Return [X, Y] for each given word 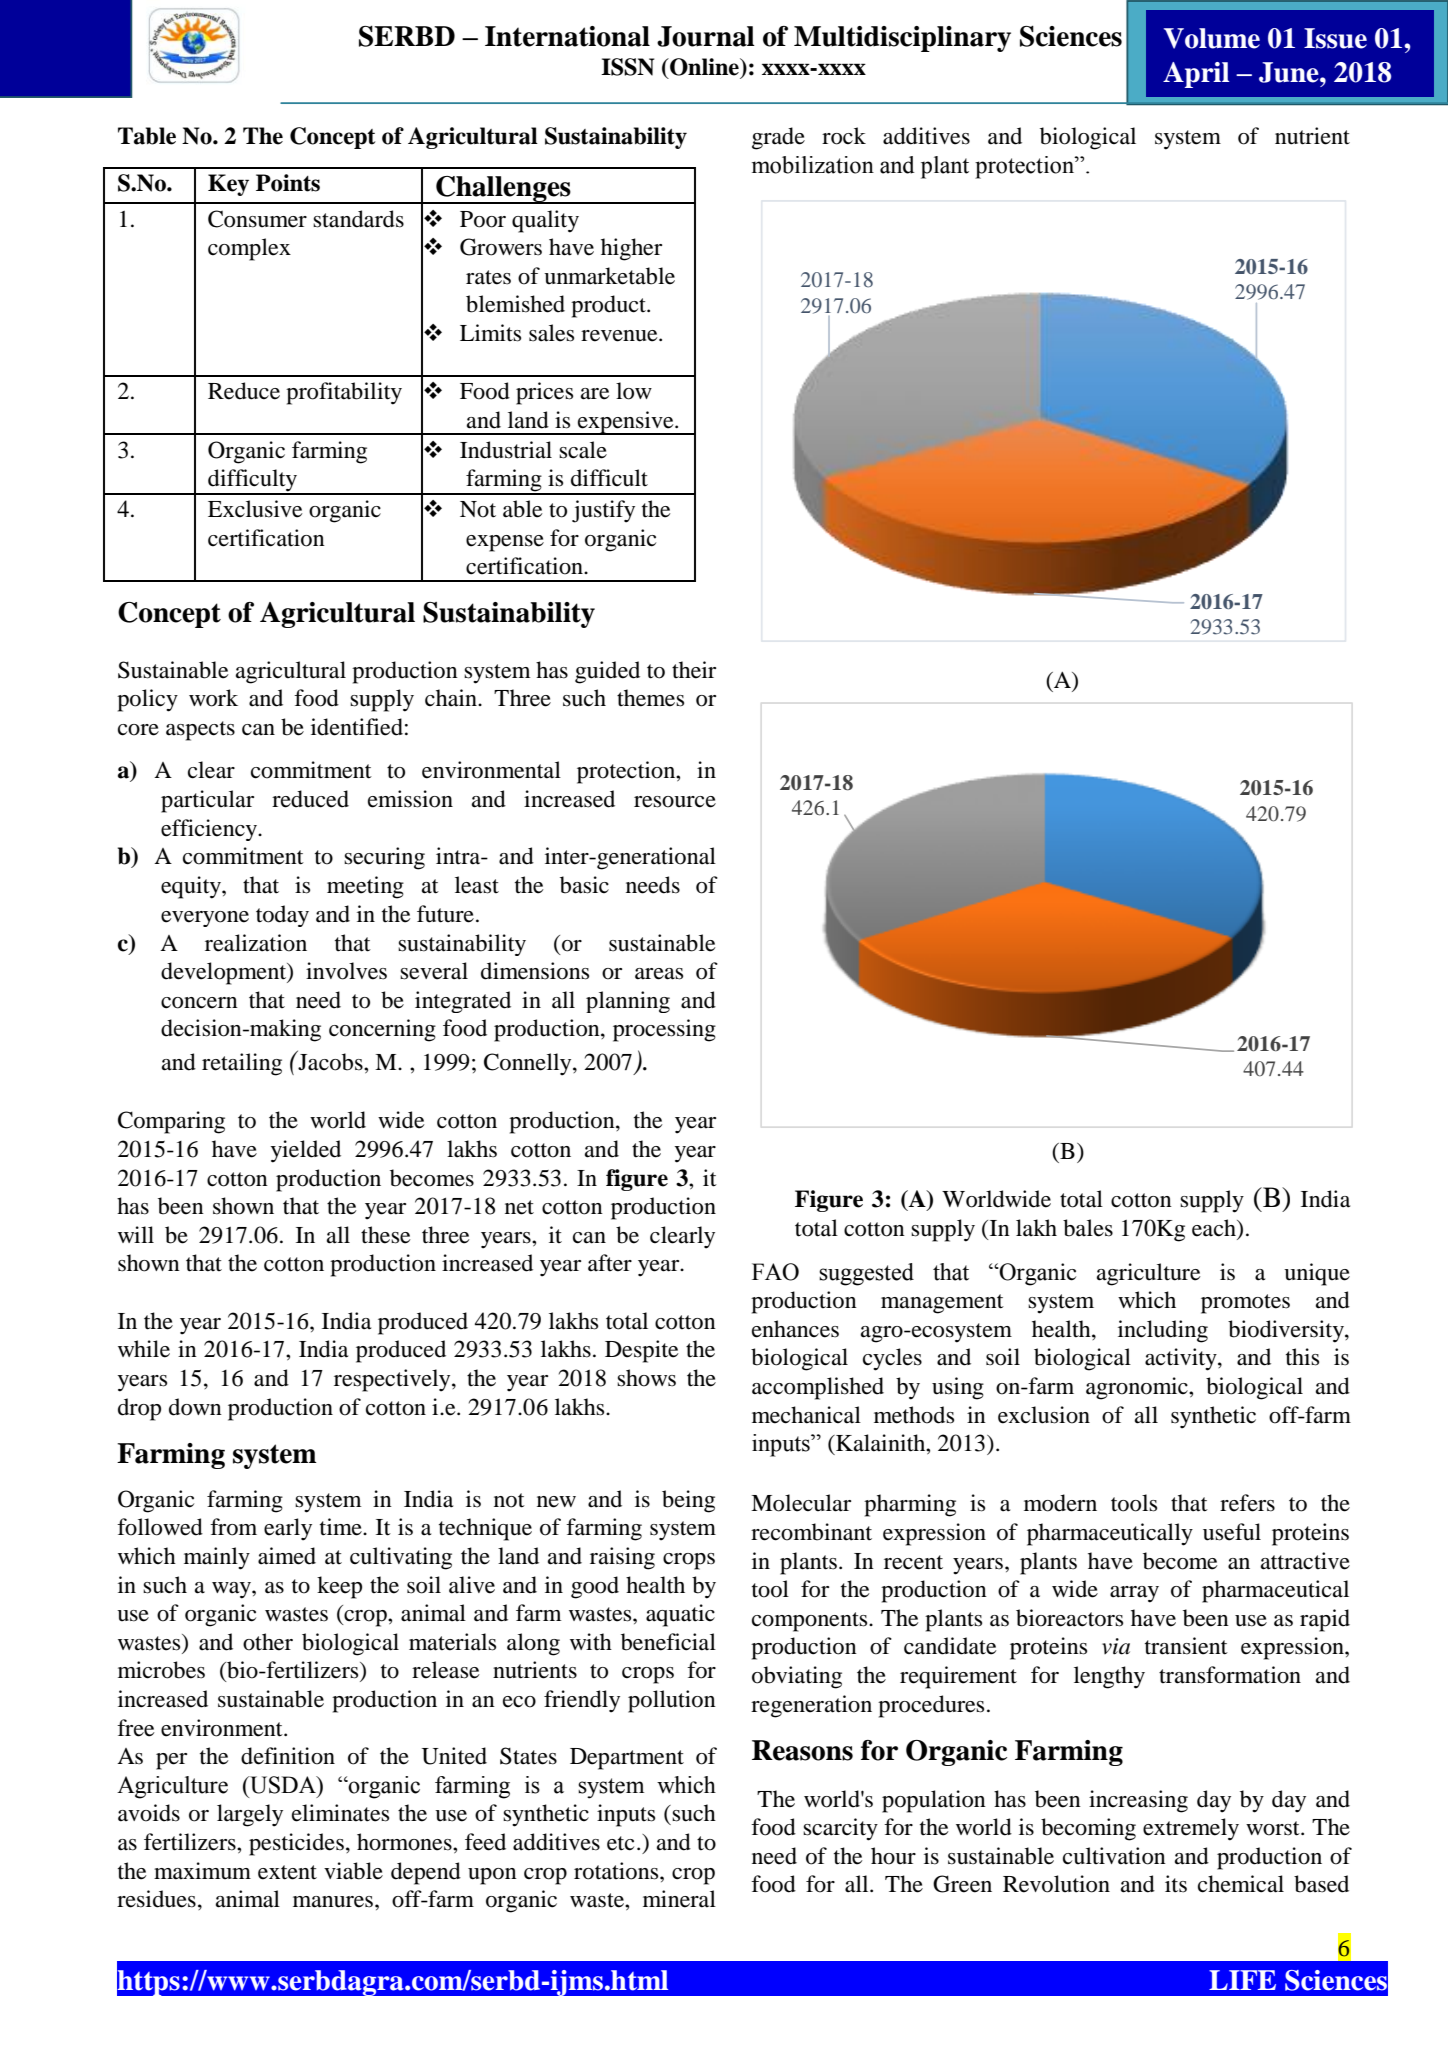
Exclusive [255, 509]
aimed [287, 1556]
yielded [306, 1151]
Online [704, 67]
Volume [1212, 38]
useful [1232, 1532]
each [1215, 1228]
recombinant [811, 1532]
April [1196, 75]
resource [675, 802]
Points [288, 183]
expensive [625, 423]
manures [334, 1902]
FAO [775, 1272]
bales [1088, 1228]
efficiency [210, 830]
